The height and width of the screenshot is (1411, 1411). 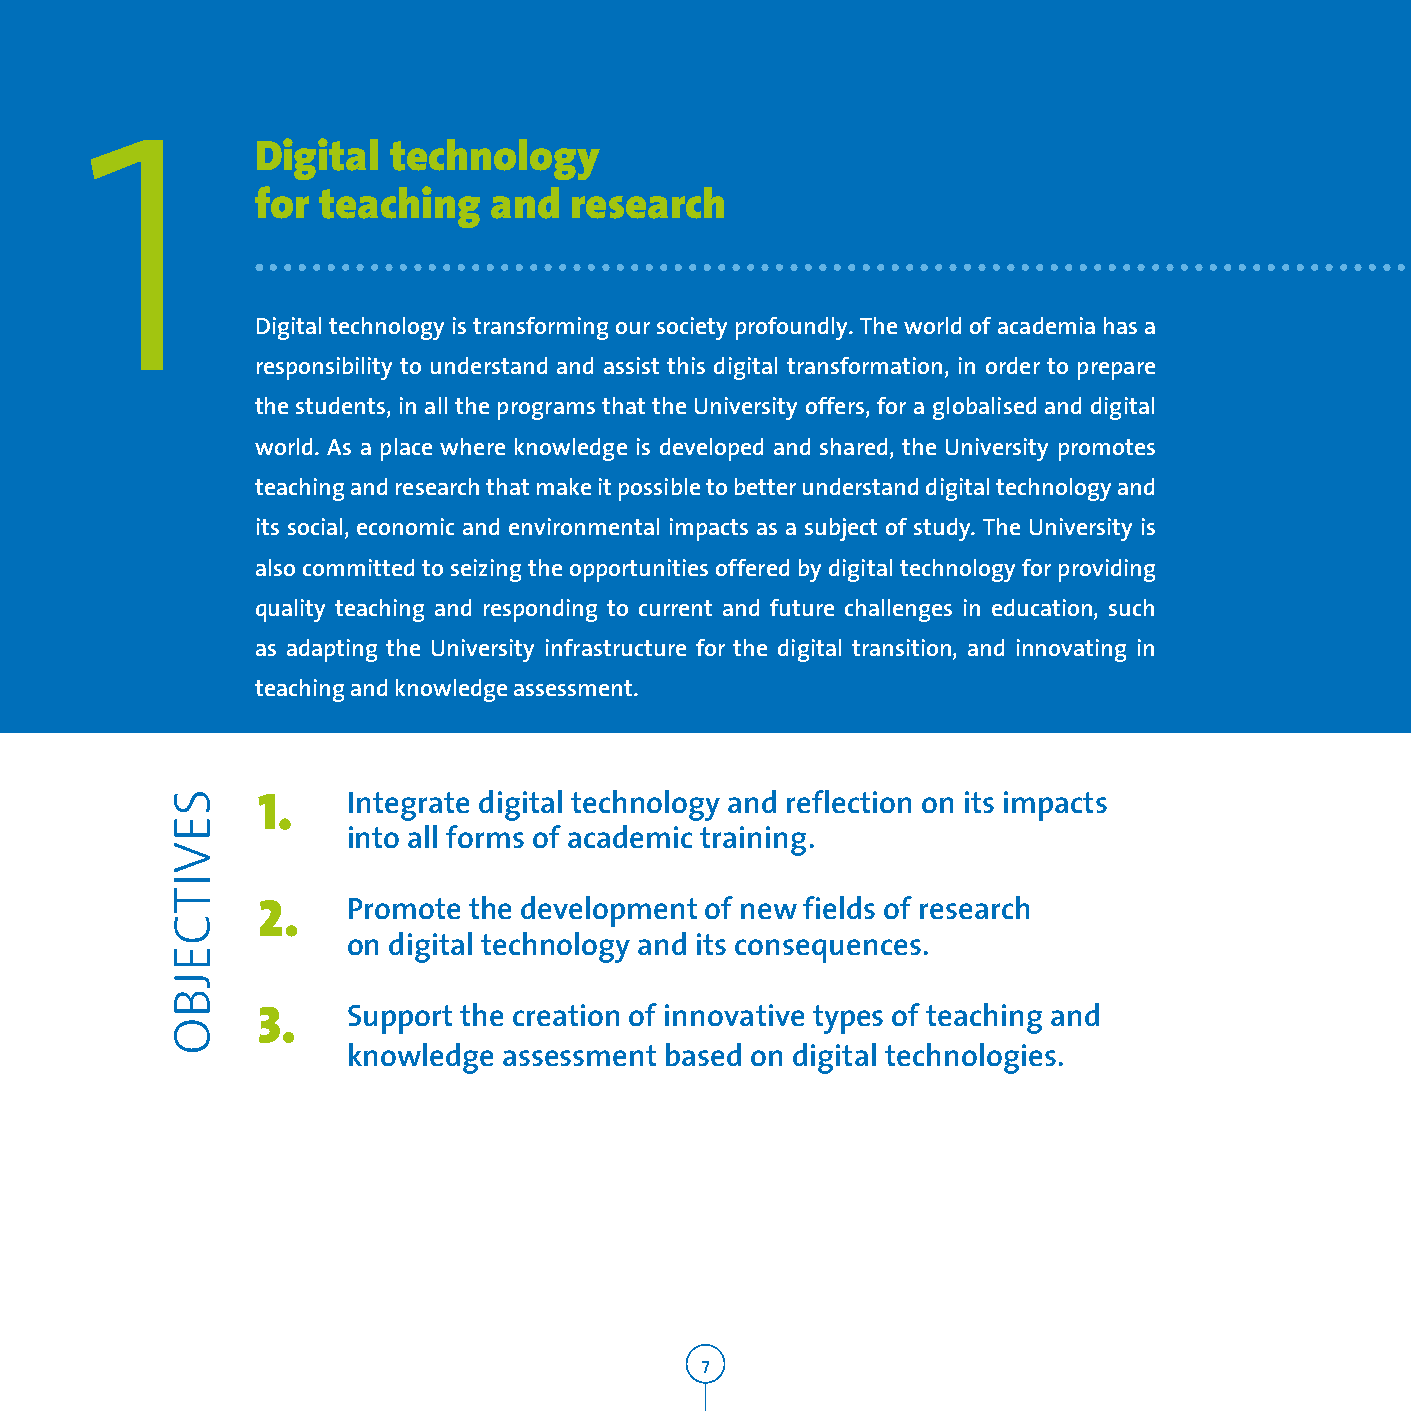 What do you see at coordinates (616, 647) in the screenshot?
I see `infrastructure` at bounding box center [616, 647].
